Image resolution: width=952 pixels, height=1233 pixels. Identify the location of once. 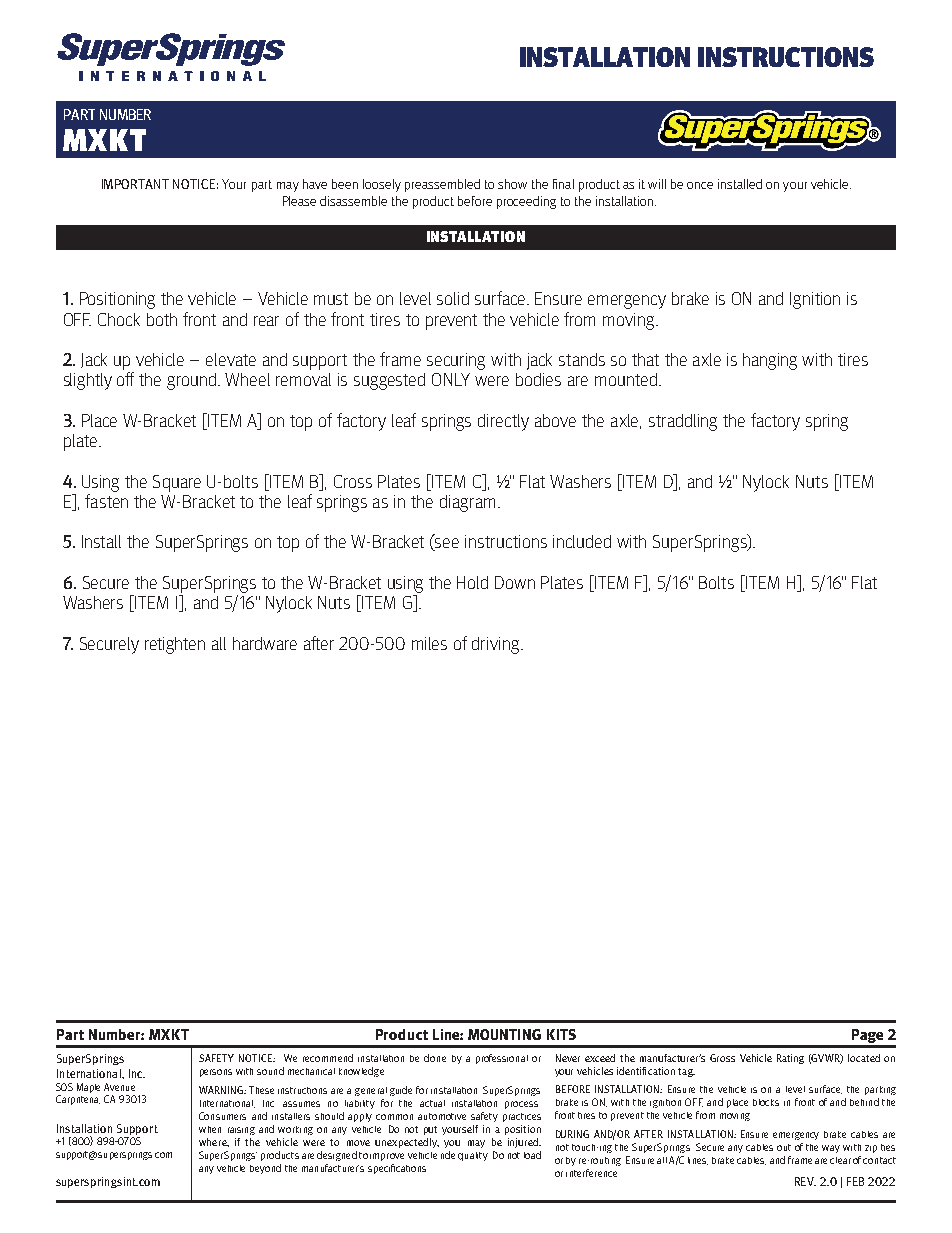
(700, 185).
